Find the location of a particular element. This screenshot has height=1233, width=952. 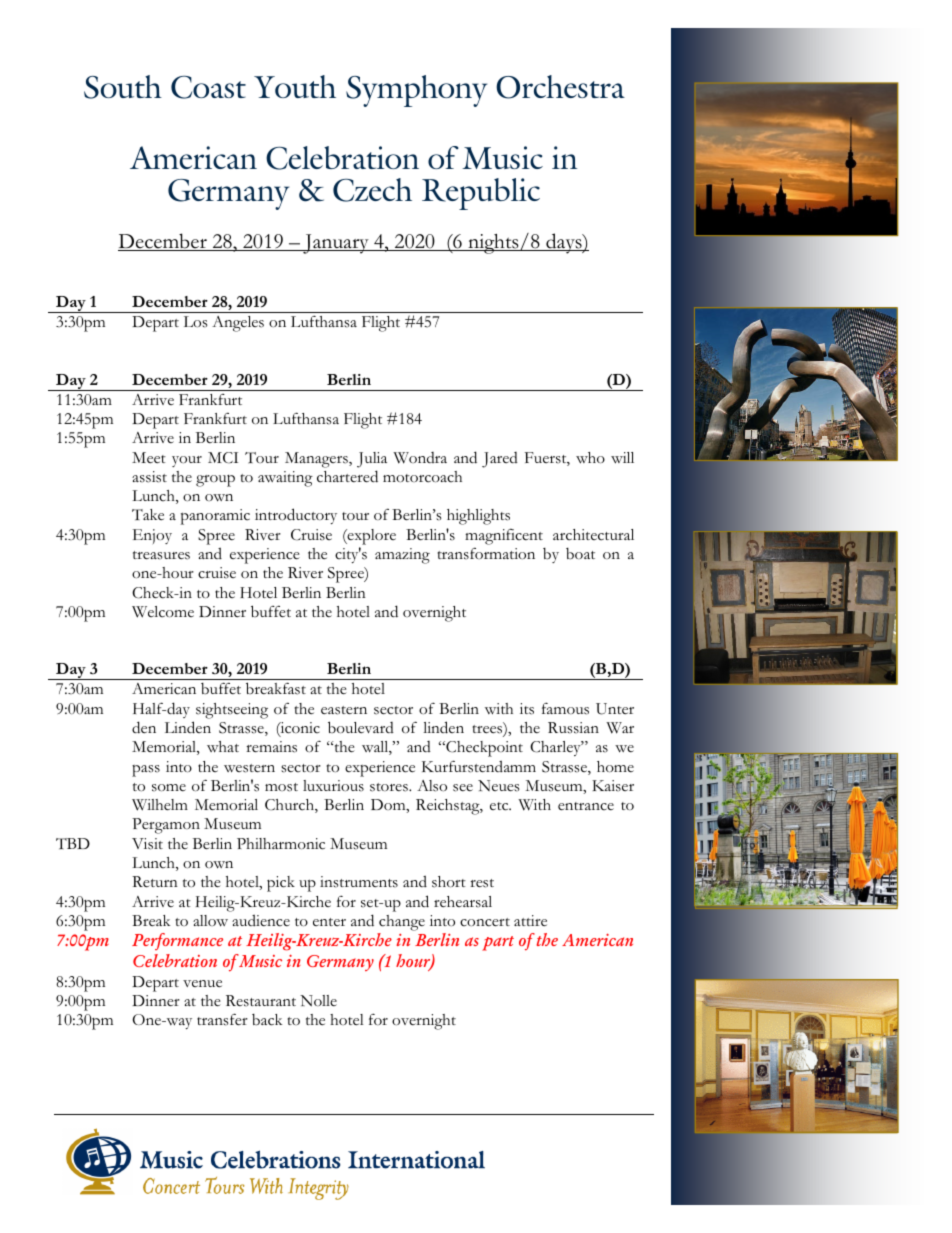

Youth is located at coordinates (295, 86).
